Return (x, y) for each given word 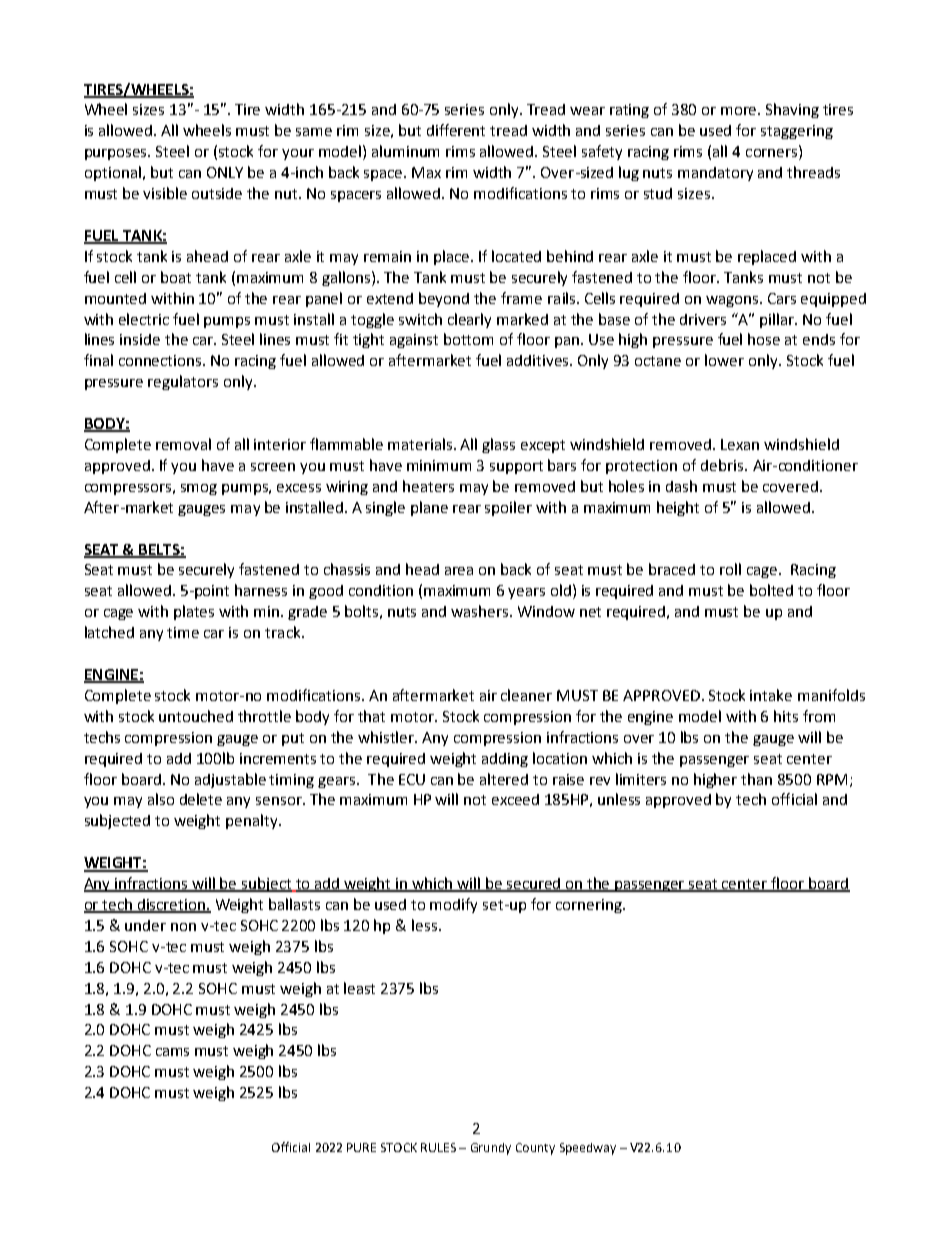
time (183, 632)
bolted (771, 590)
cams (172, 1052)
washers (481, 611)
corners (773, 154)
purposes (117, 154)
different (456, 130)
